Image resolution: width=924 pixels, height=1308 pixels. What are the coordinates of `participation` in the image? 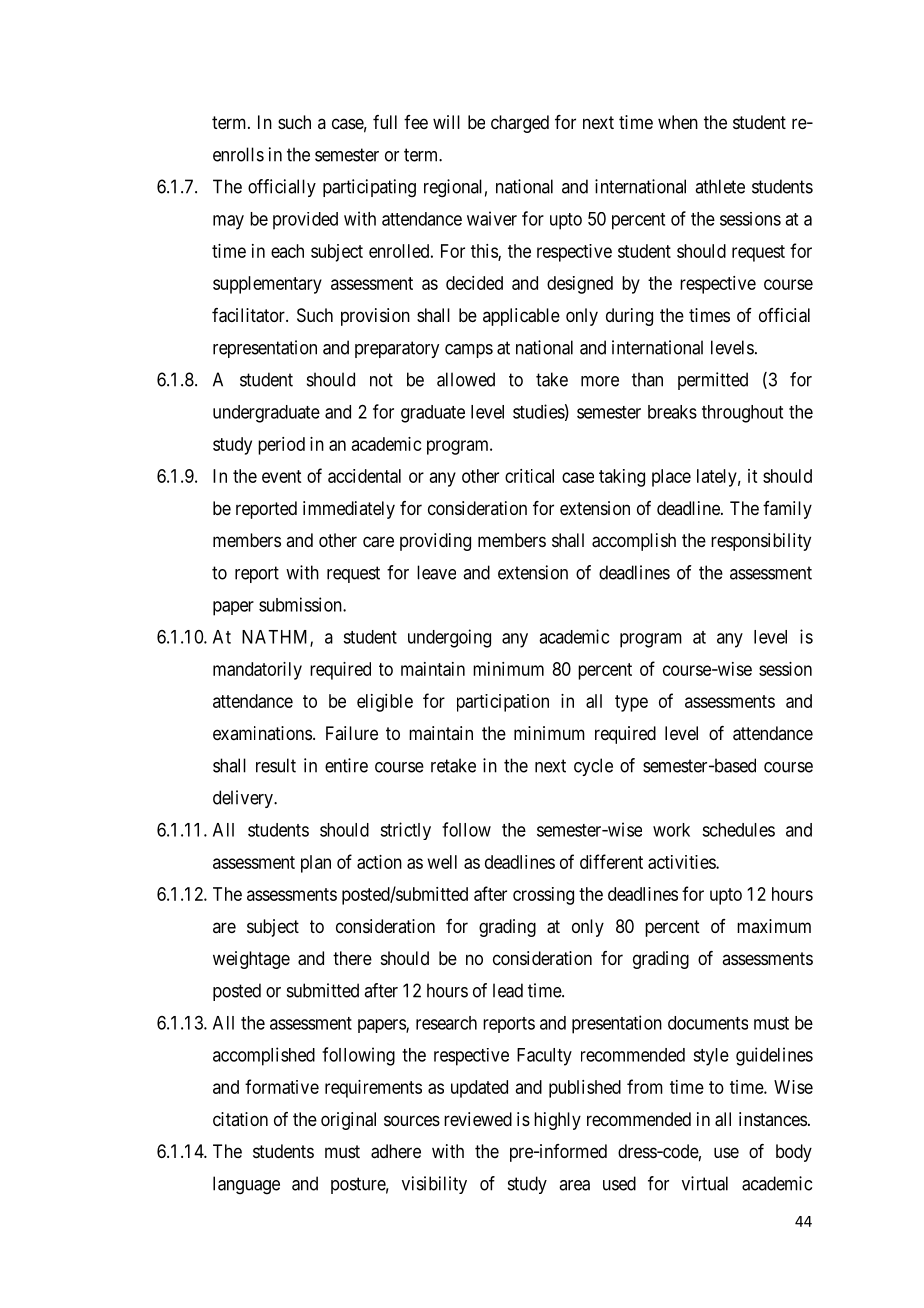 It's located at (503, 703).
